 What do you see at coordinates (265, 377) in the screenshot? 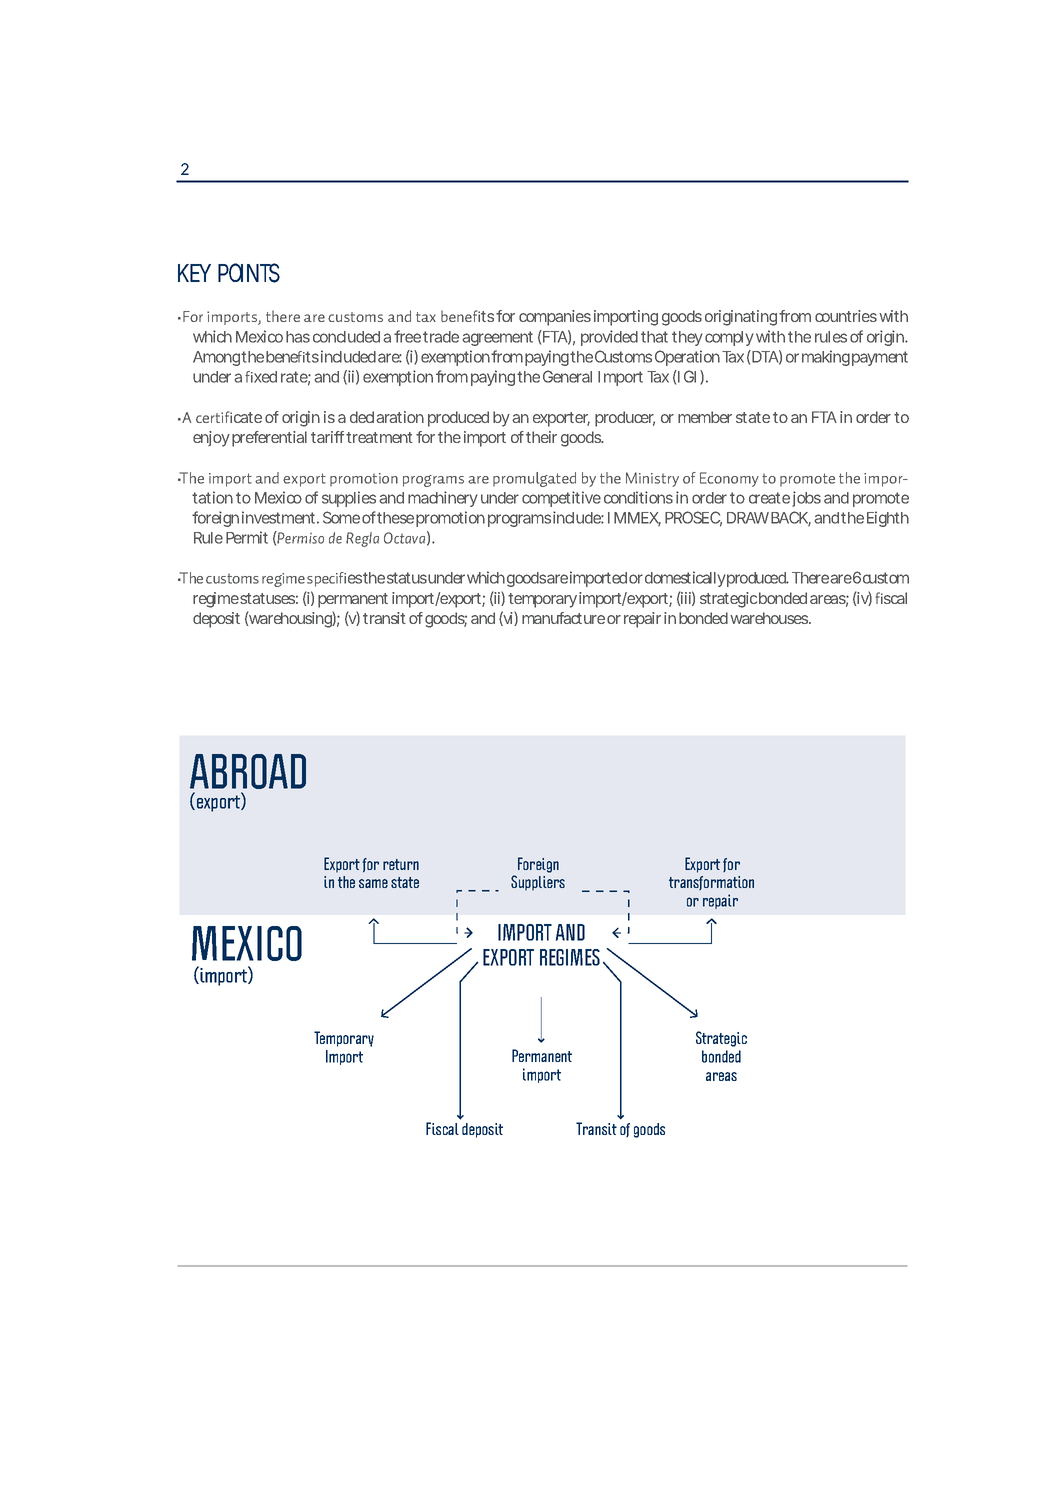
I see `xed` at bounding box center [265, 377].
